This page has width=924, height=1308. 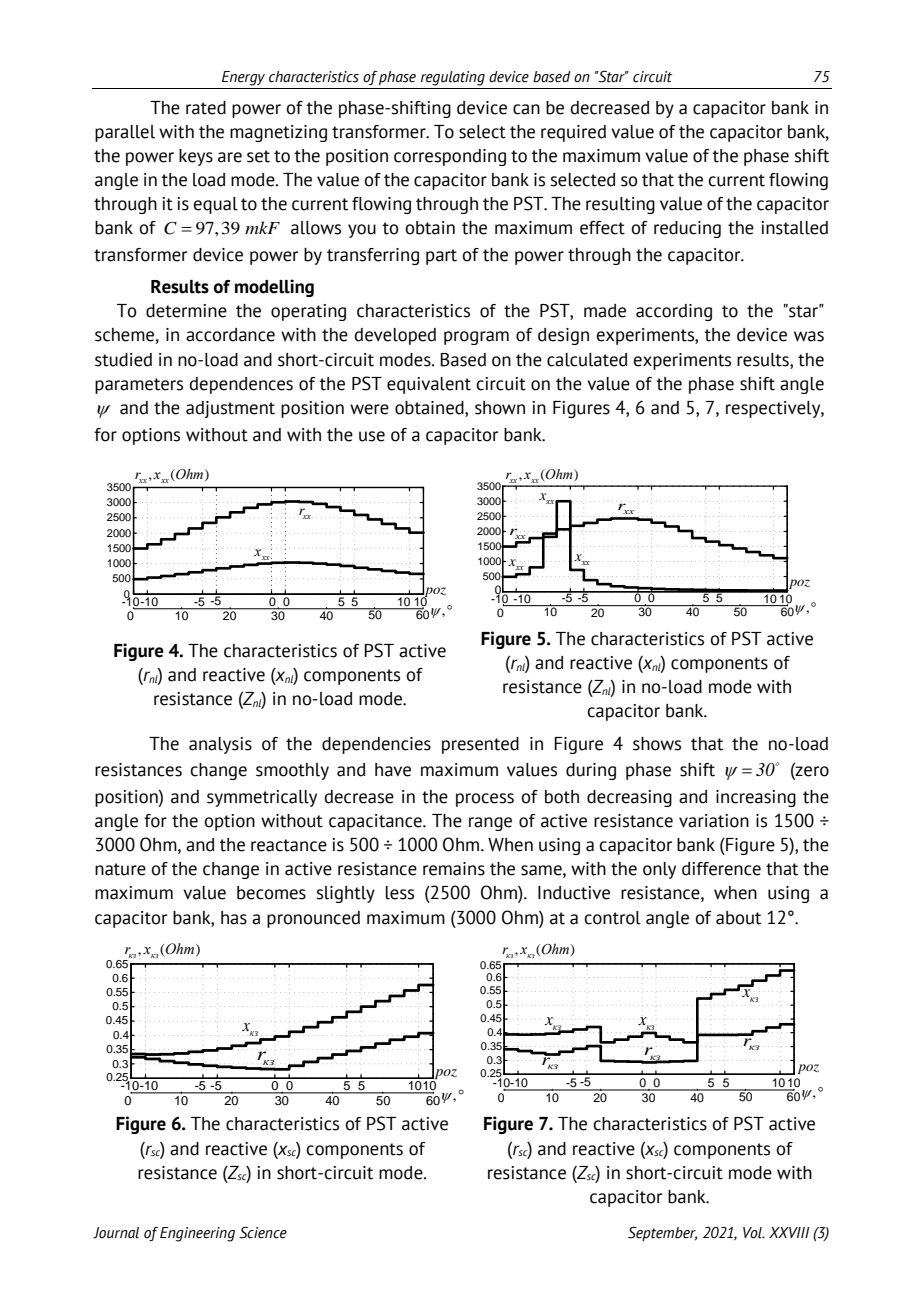 What do you see at coordinates (453, 78) in the page?
I see `regulating` at bounding box center [453, 78].
